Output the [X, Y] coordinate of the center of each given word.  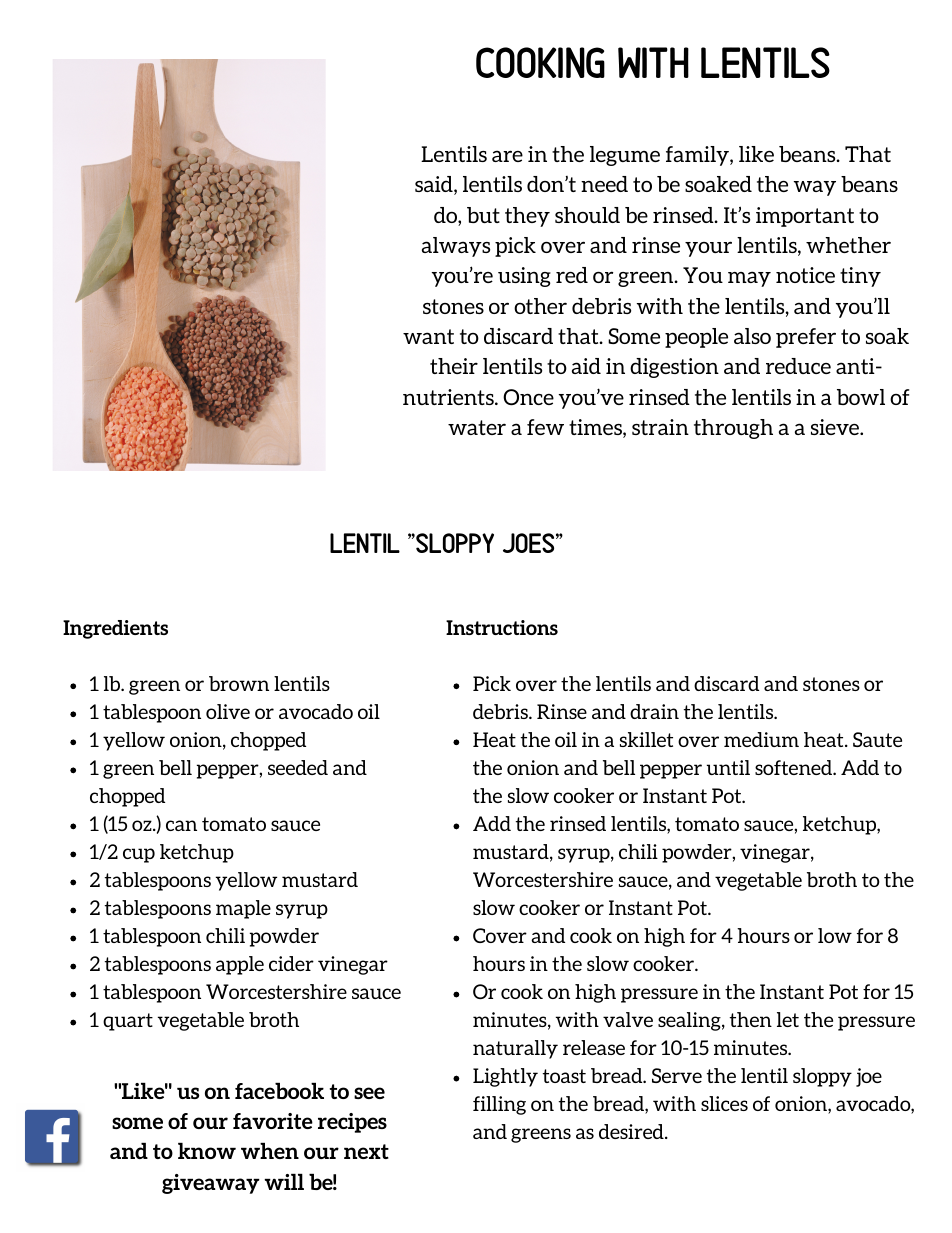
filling [499, 1105]
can [181, 825]
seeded [298, 767]
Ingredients [115, 629]
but [483, 215]
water [477, 427]
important [805, 217]
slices [724, 1103]
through [733, 429]
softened [795, 767]
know [207, 1151]
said [435, 185]
